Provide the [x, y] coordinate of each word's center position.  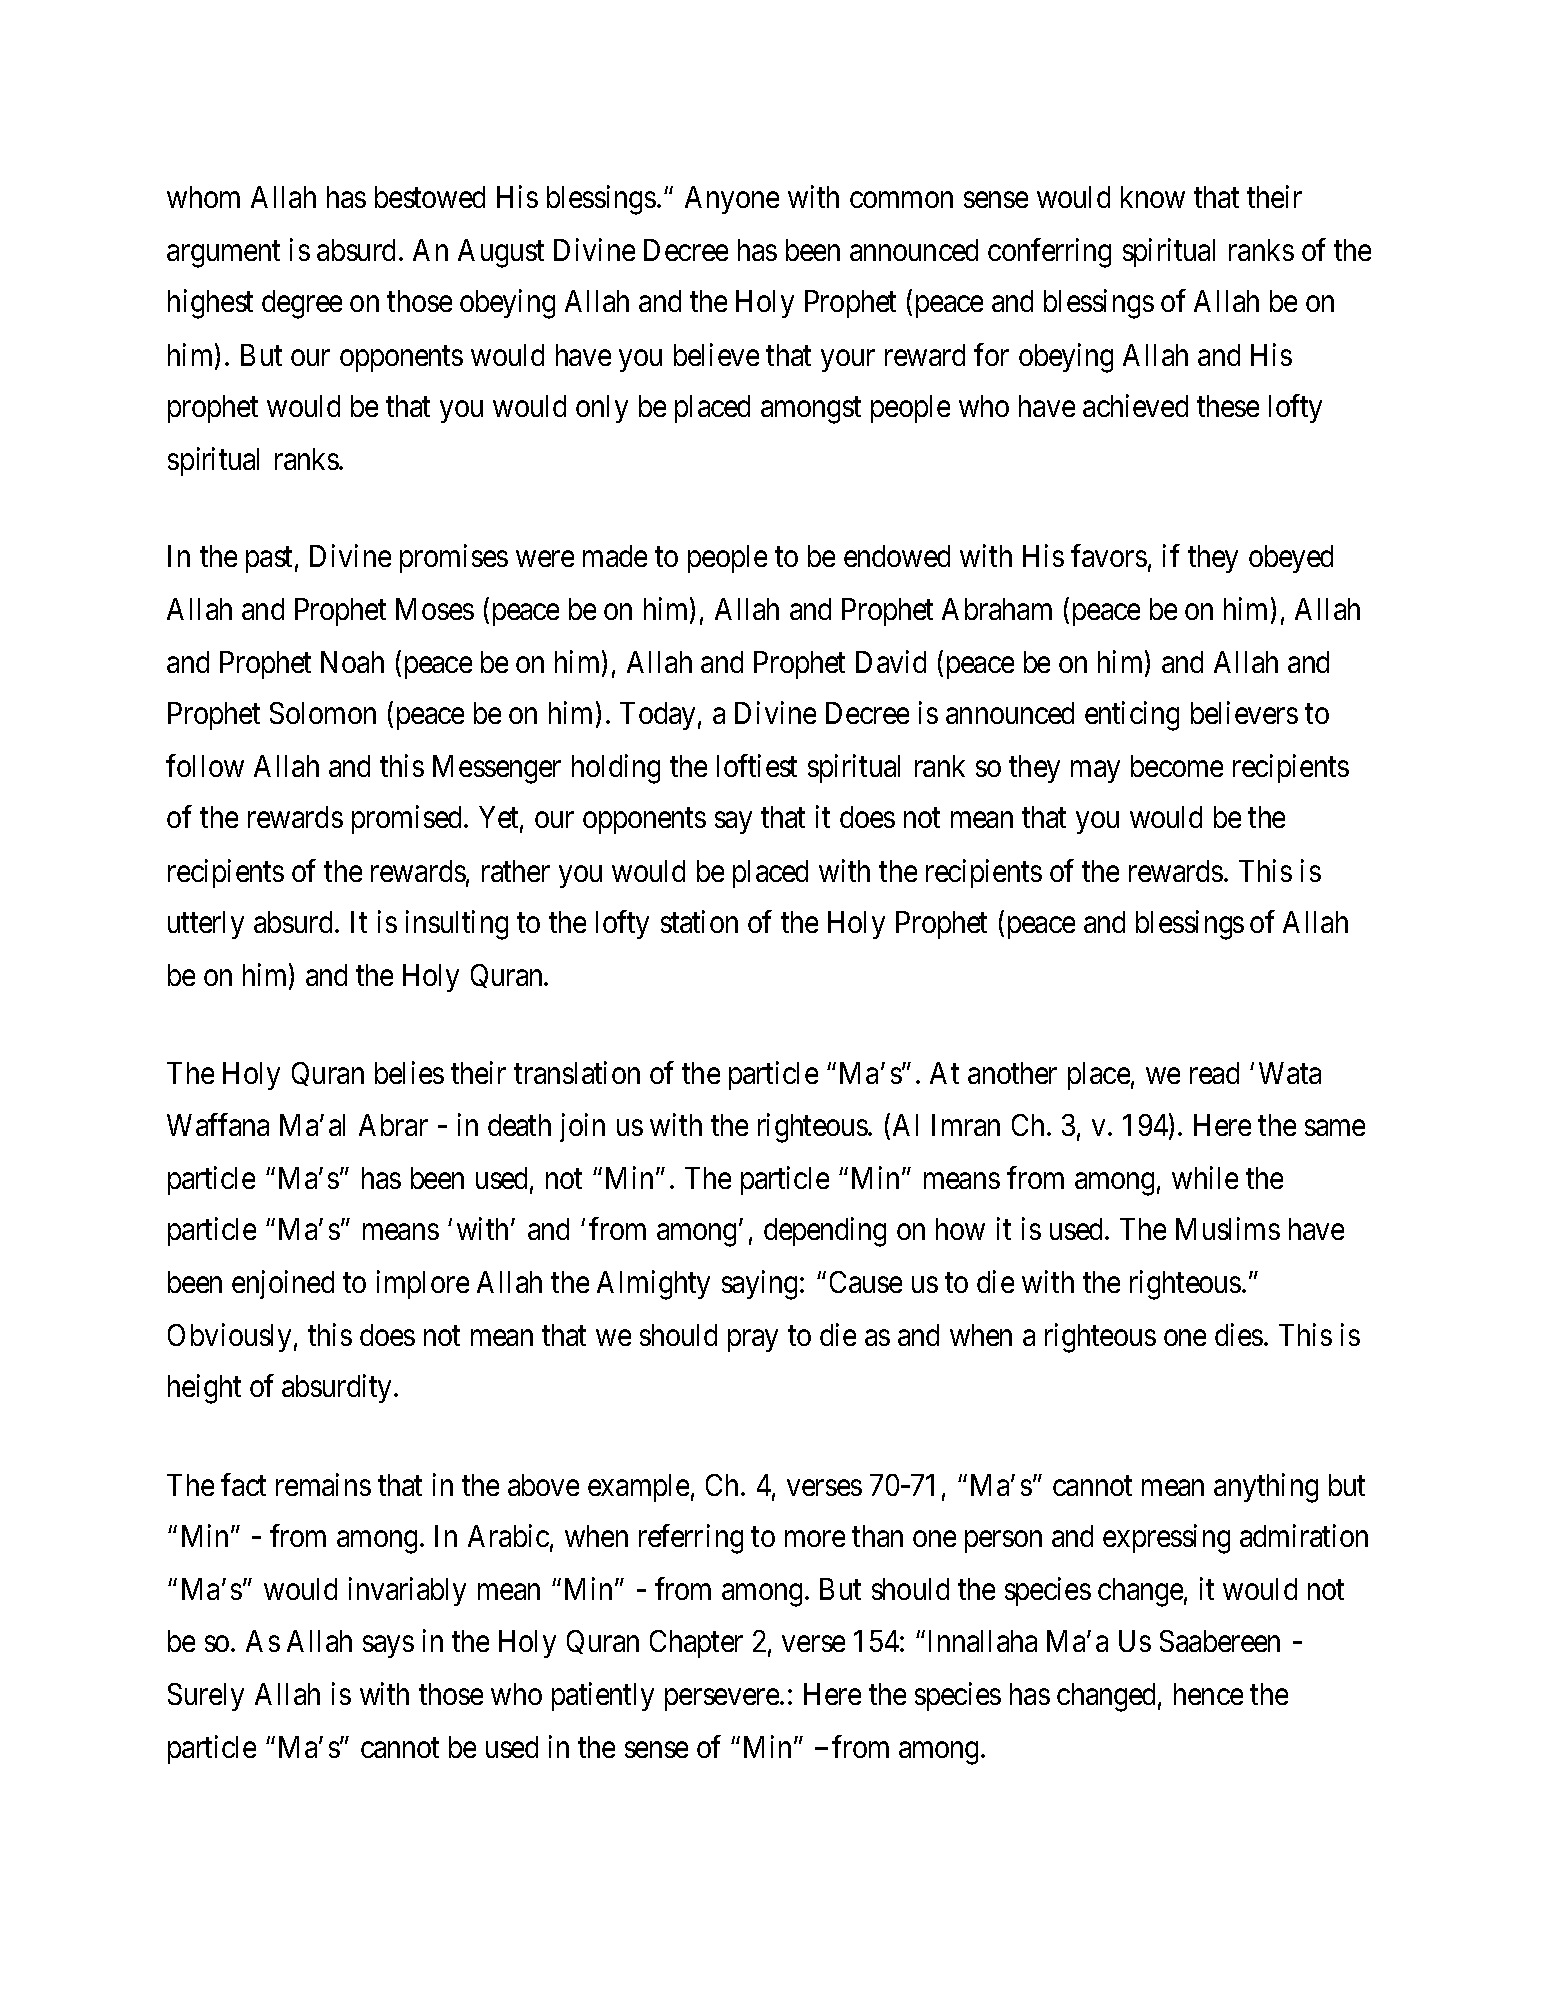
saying [759, 1285]
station [699, 921]
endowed [897, 556]
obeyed [1291, 559]
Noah [352, 662]
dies [1239, 1335]
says [388, 1647]
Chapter [696, 1644]
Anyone [732, 200]
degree [302, 304]
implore [423, 1284]
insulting [457, 925]
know [1153, 197]
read [1214, 1073]
